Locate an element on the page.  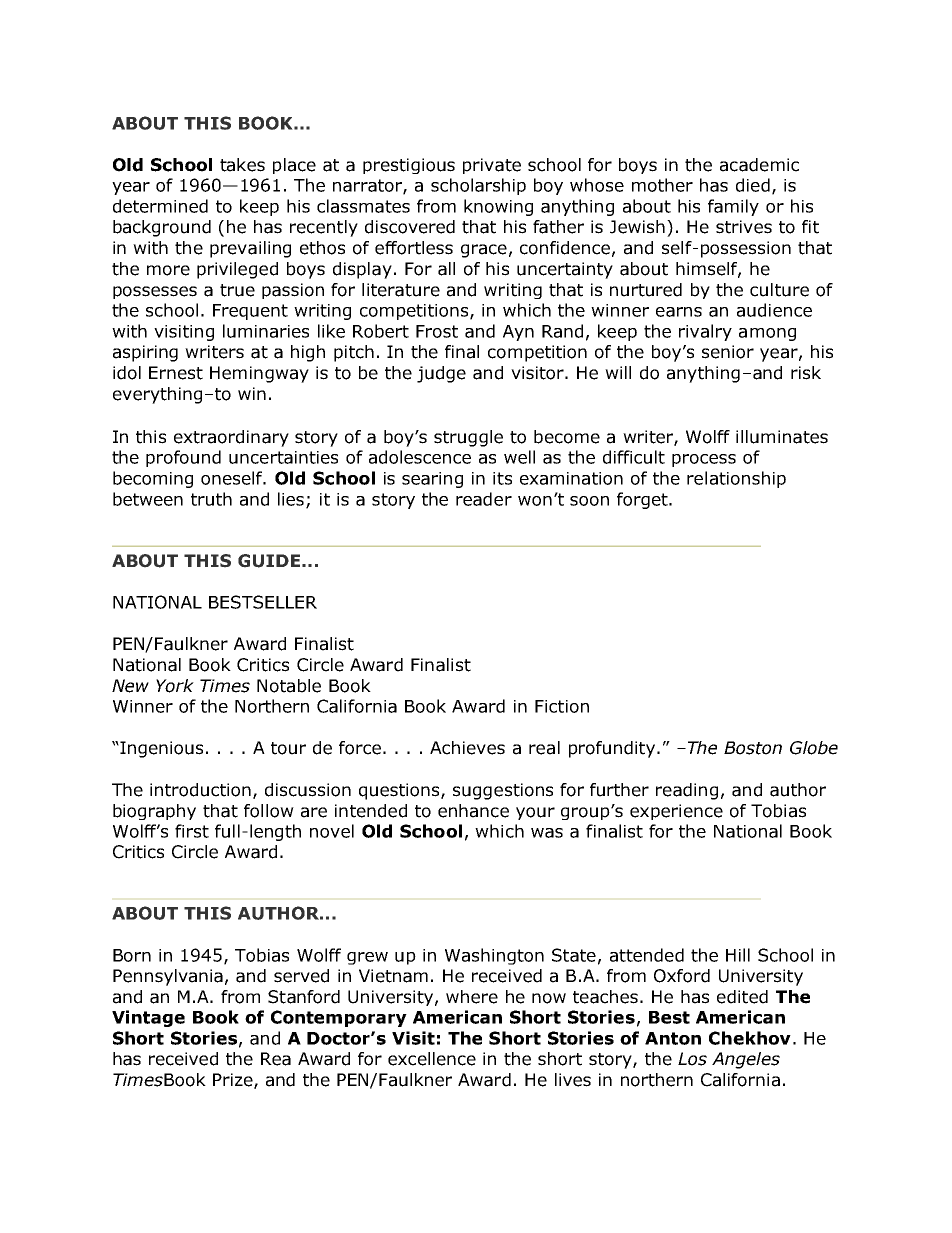
takes is located at coordinates (242, 165).
